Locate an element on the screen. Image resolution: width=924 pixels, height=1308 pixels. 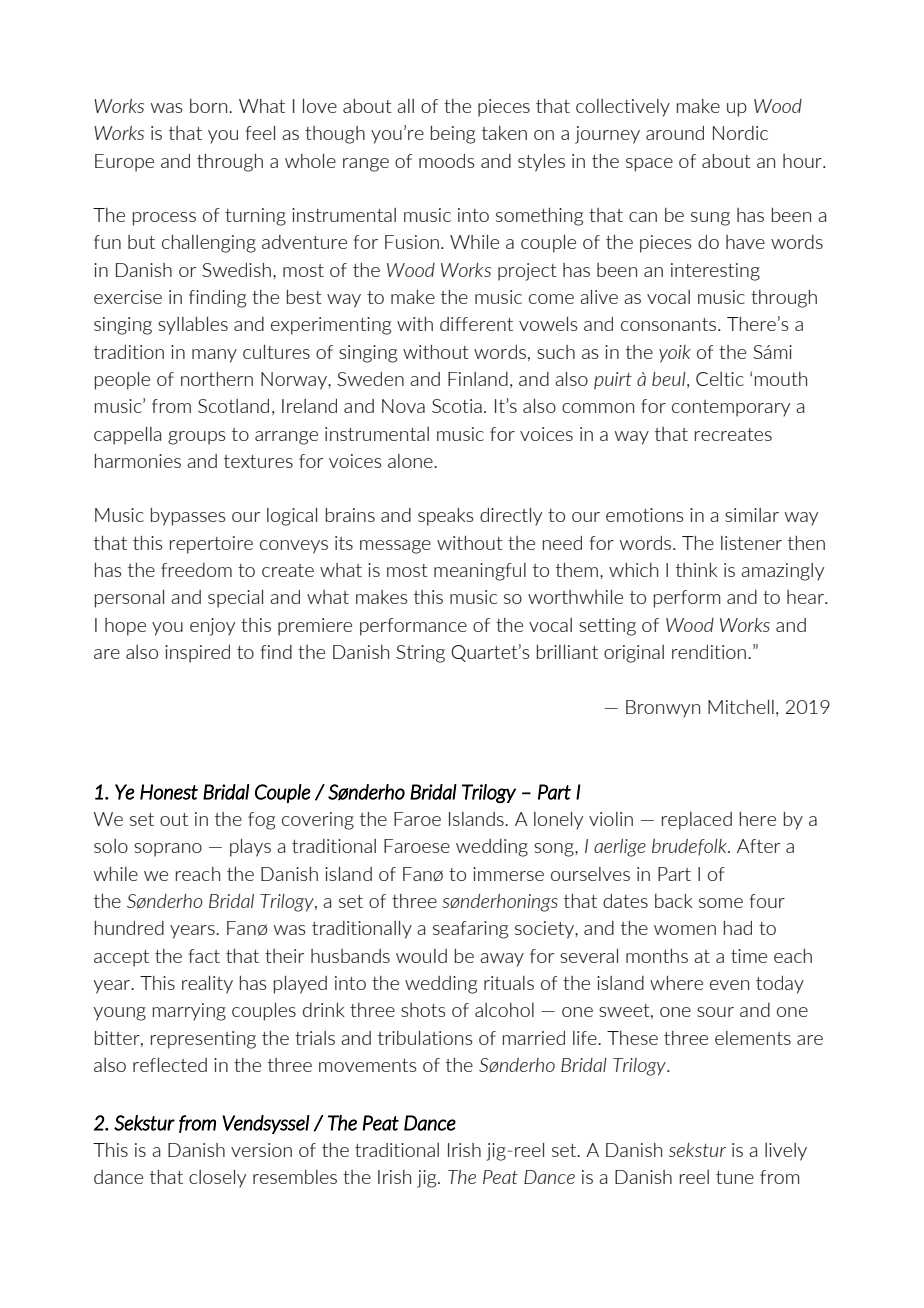
born is located at coordinates (210, 106).
